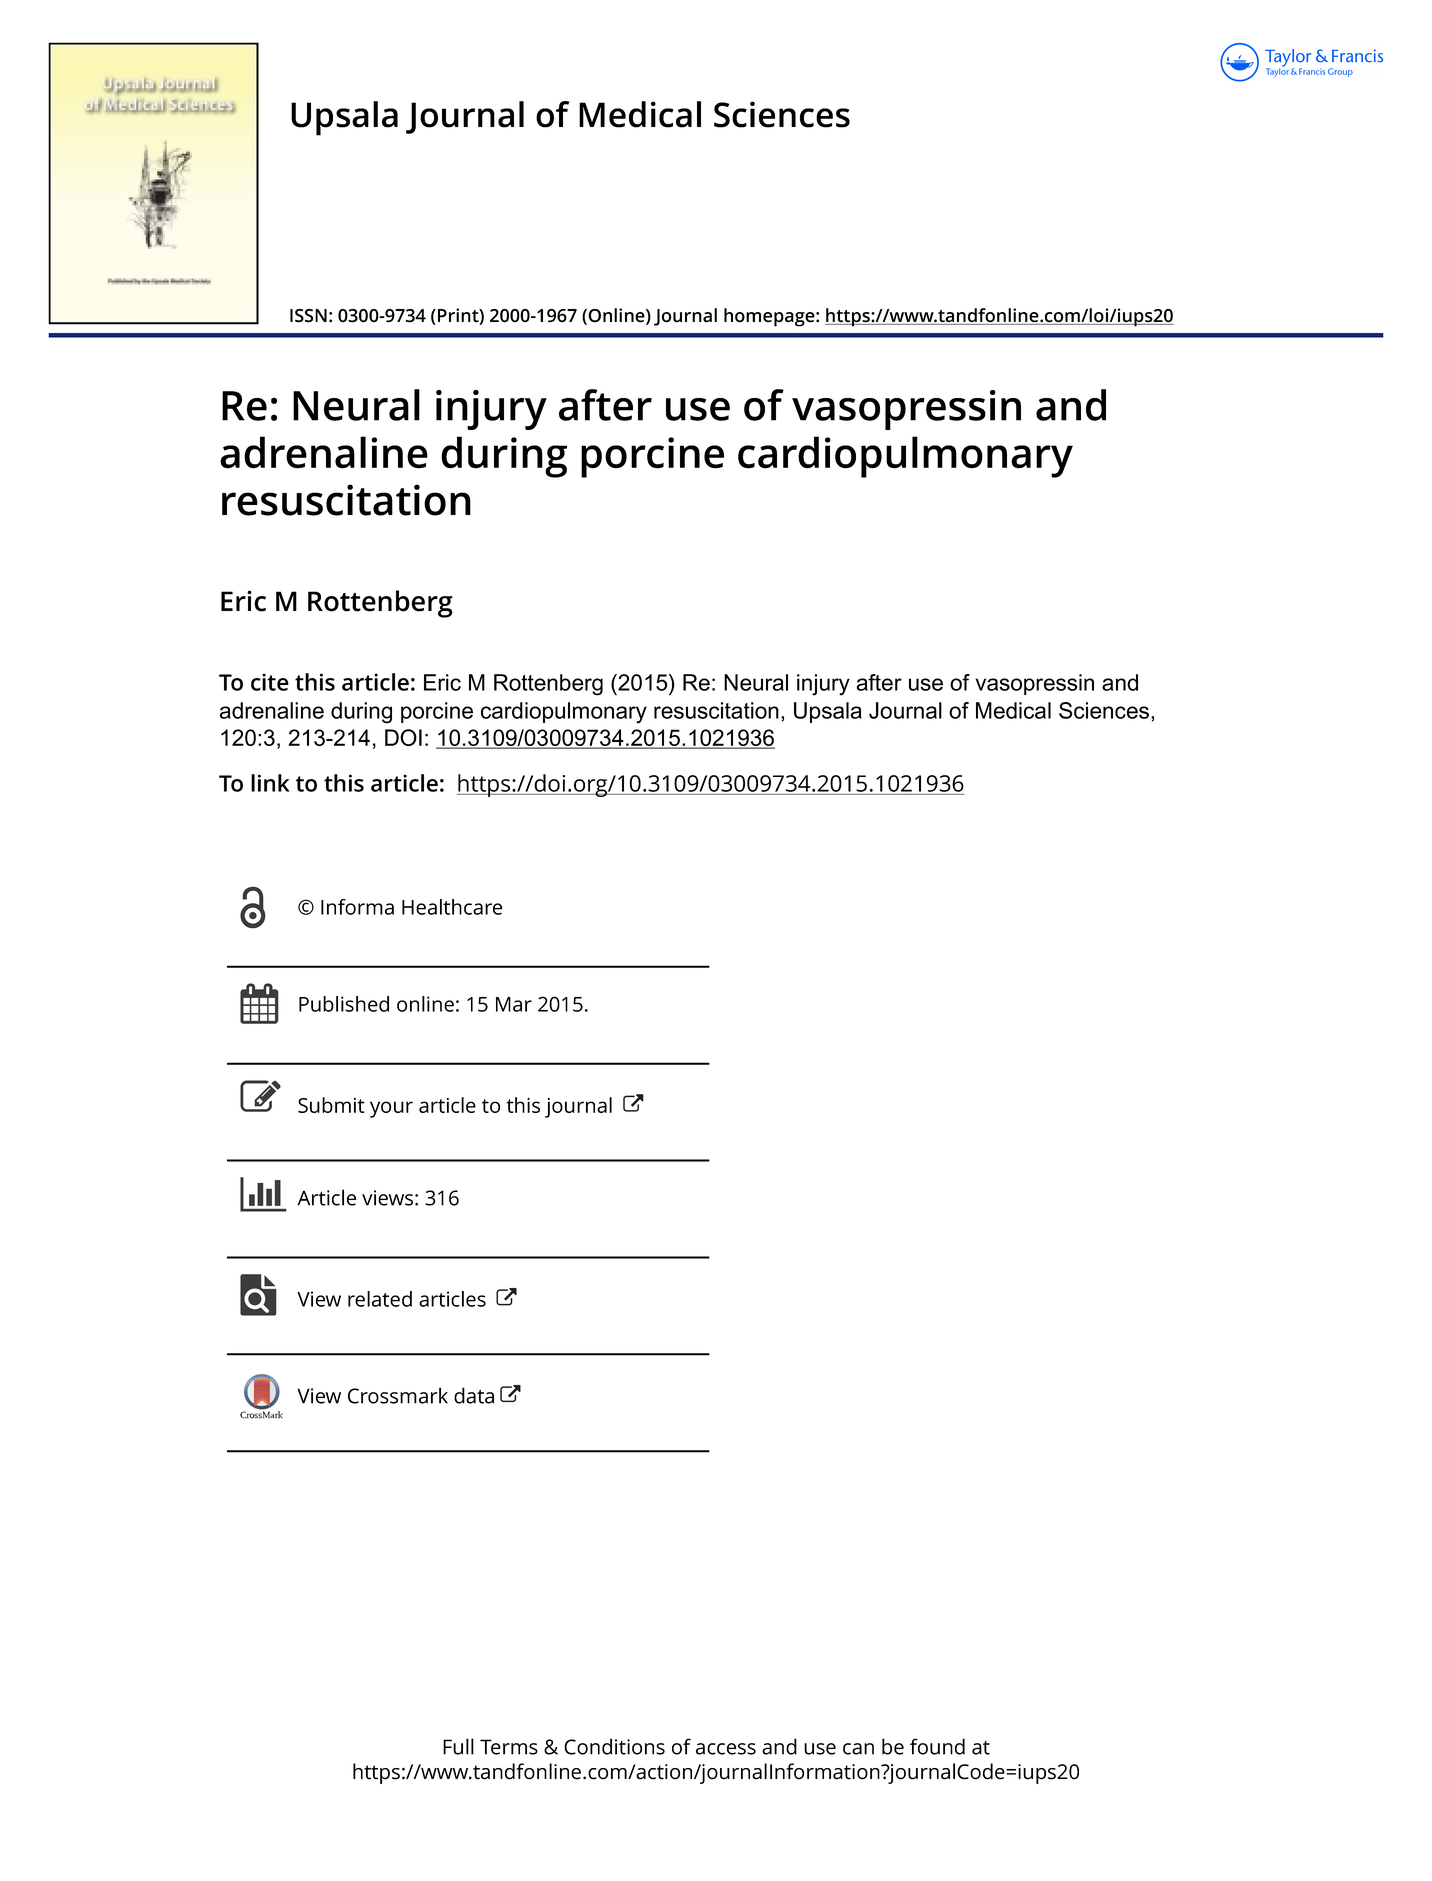  Describe the element at coordinates (458, 1746) in the screenshot. I see `Full` at that location.
